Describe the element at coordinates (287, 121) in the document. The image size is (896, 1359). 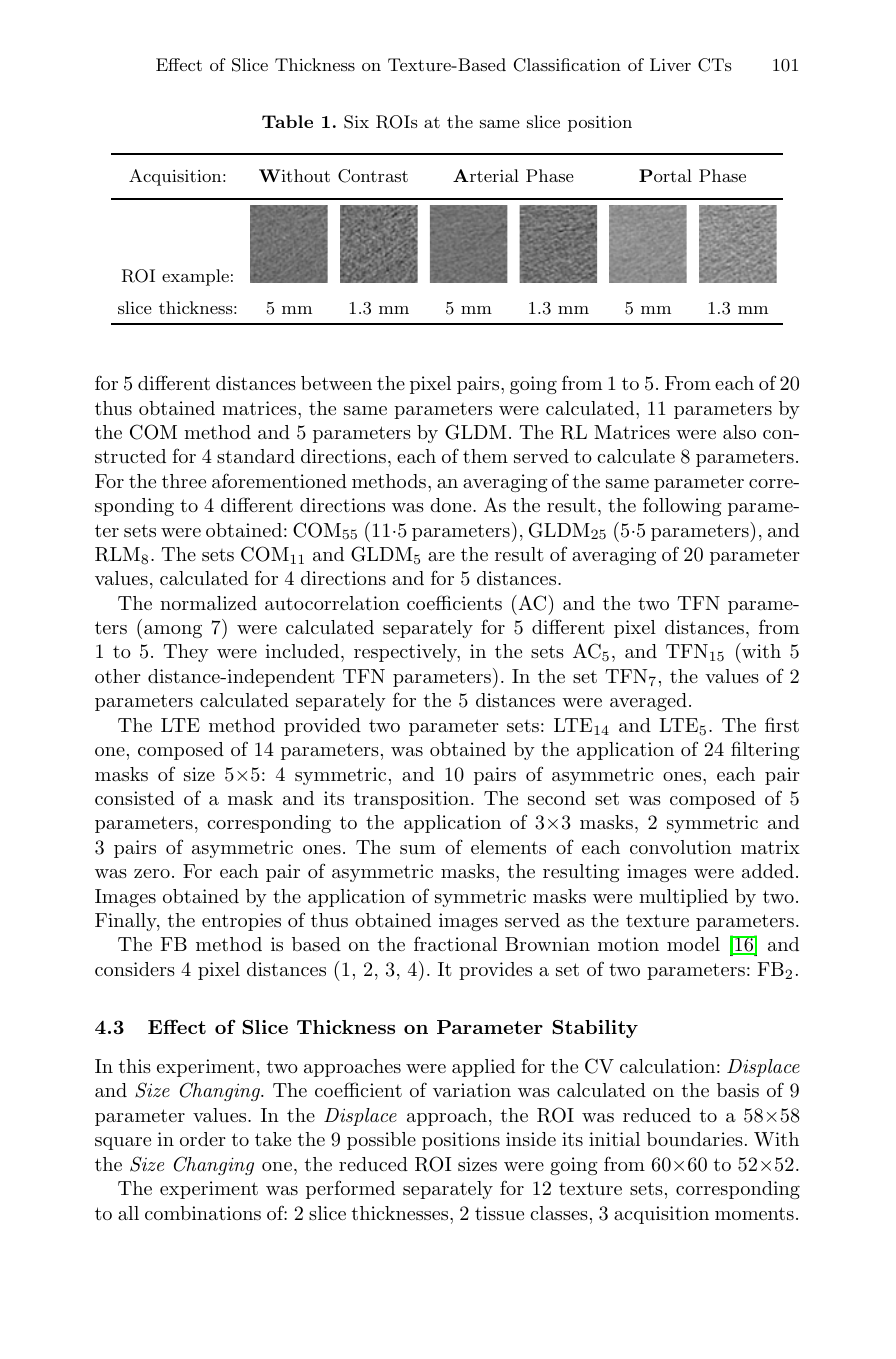
I see `Table` at that location.
